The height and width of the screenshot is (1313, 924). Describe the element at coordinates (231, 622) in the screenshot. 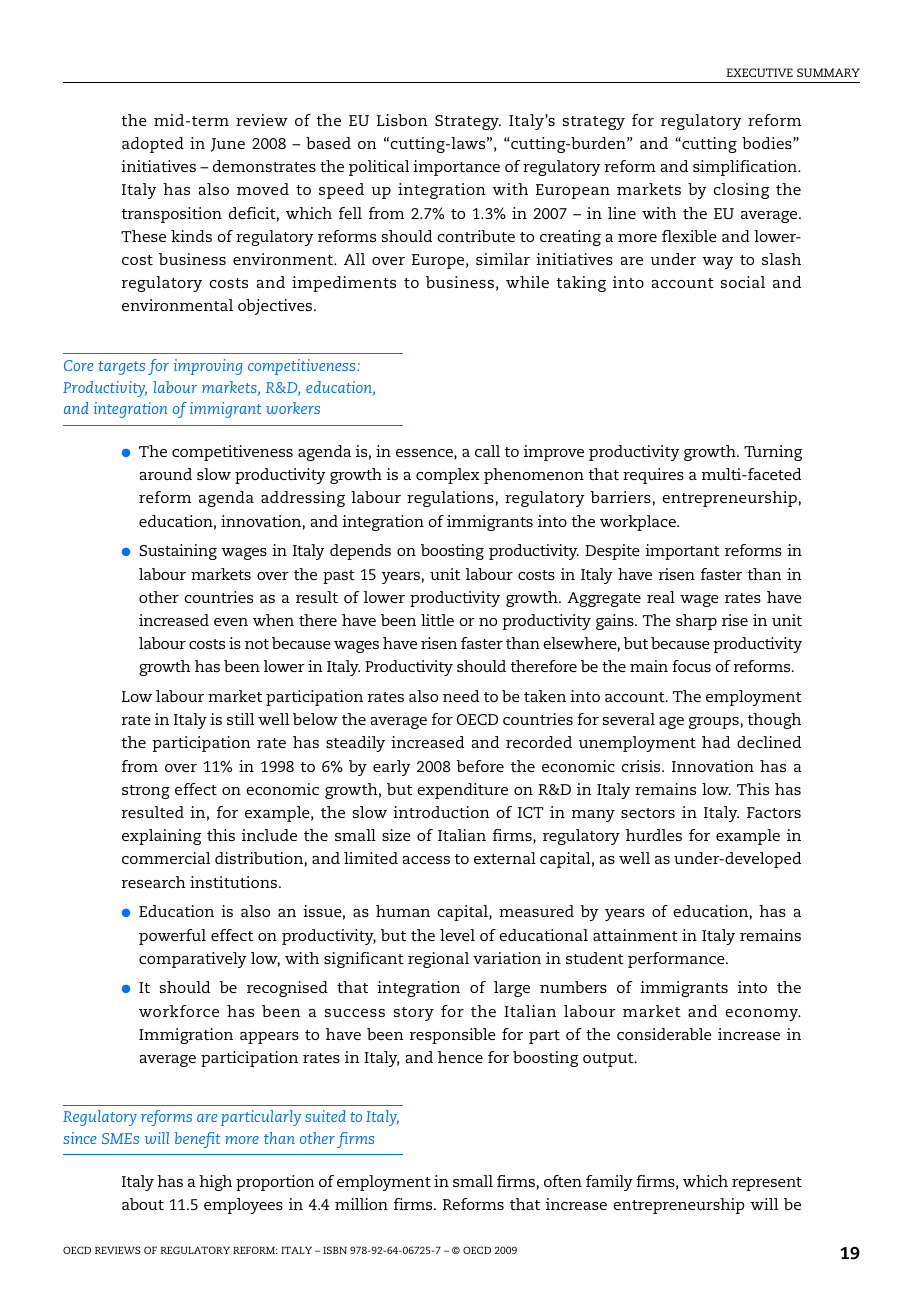

I see `even` at that location.
